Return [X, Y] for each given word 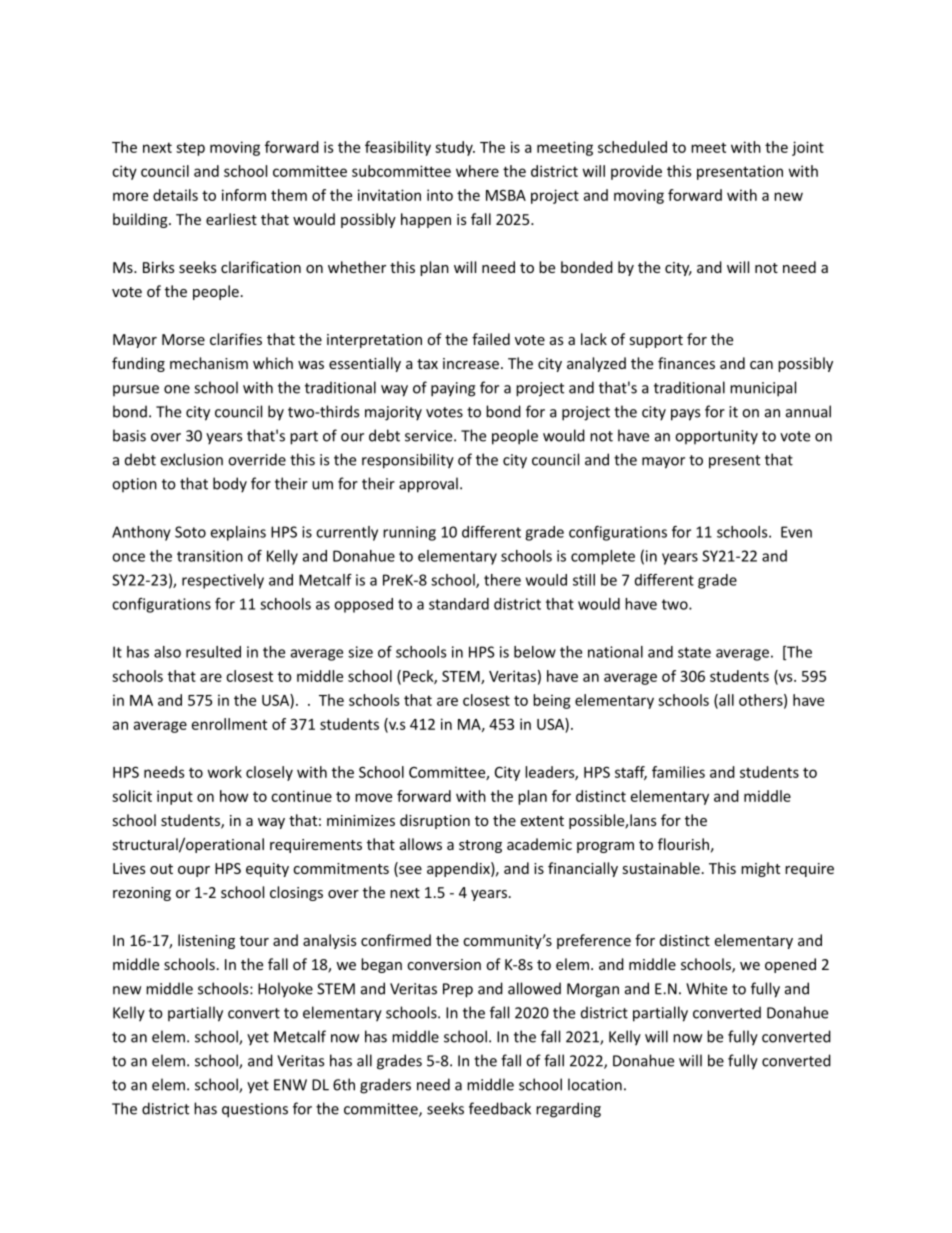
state [694, 652]
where [477, 171]
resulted [213, 652]
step [190, 149]
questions [255, 1110]
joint [808, 148]
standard [459, 604]
